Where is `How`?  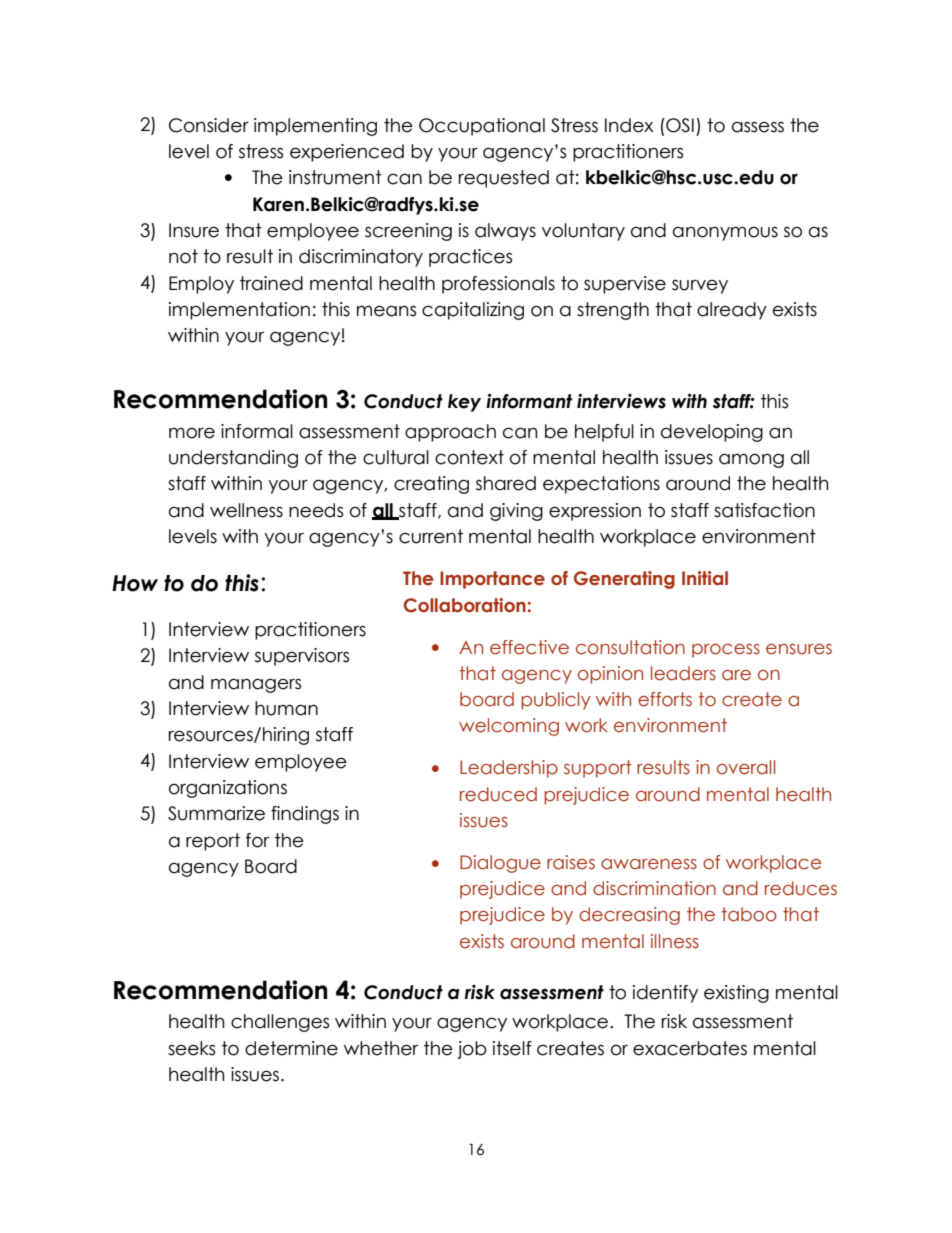
How is located at coordinates (135, 583).
